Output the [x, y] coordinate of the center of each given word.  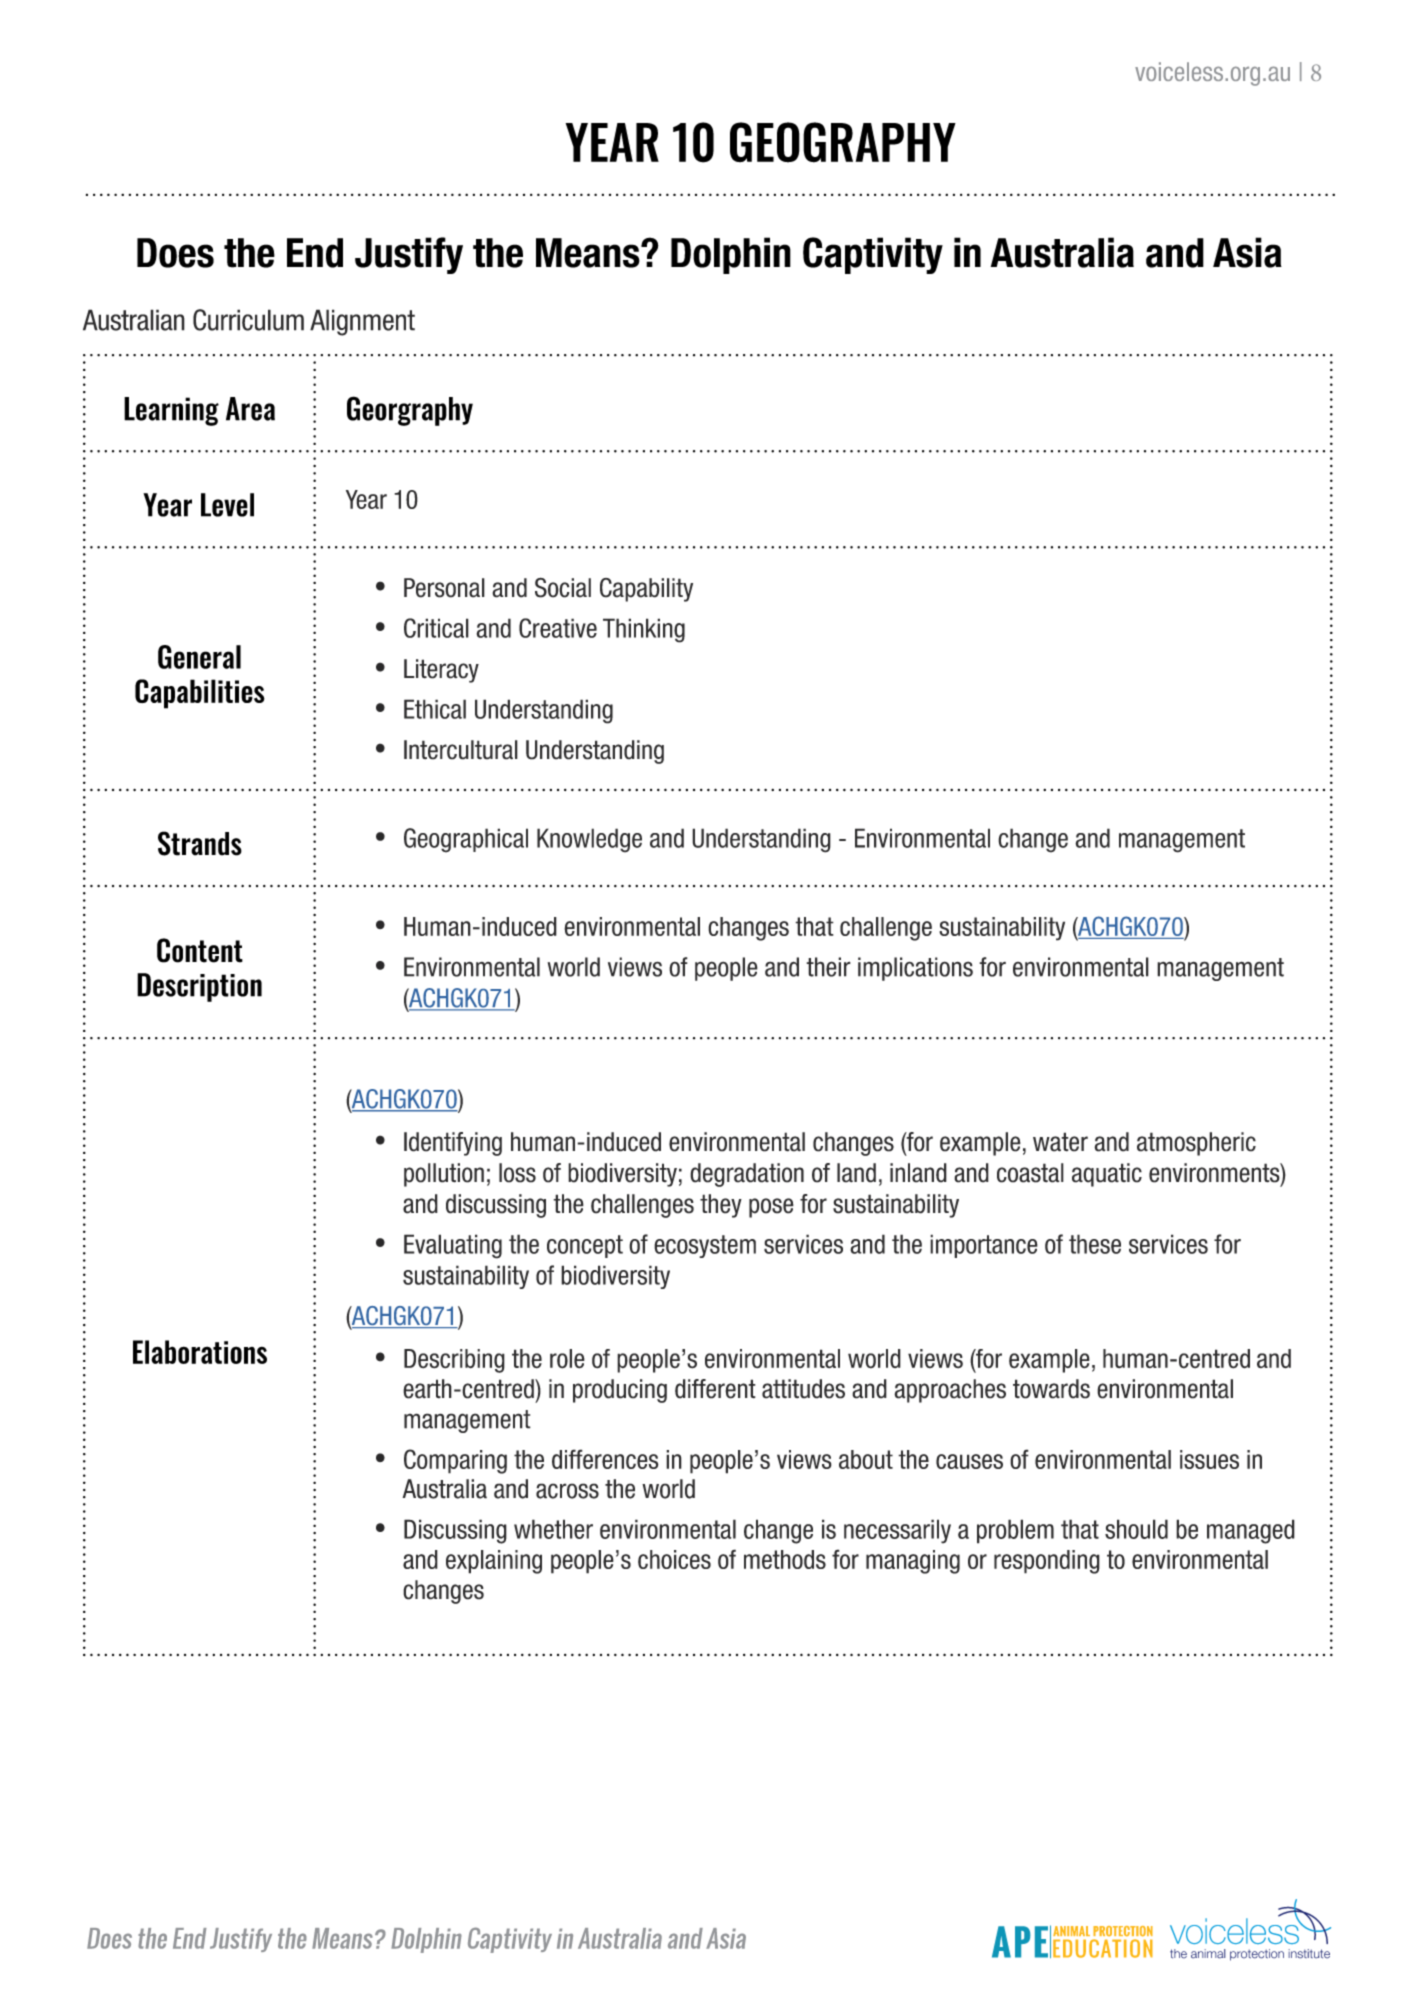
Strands [200, 843]
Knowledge [589, 840]
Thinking [644, 630]
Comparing [455, 1461]
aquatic [1107, 1175]
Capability [646, 590]
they [721, 1206]
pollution [444, 1175]
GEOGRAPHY [843, 142]
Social [563, 587]
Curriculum [248, 320]
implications [915, 969]
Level [227, 505]
